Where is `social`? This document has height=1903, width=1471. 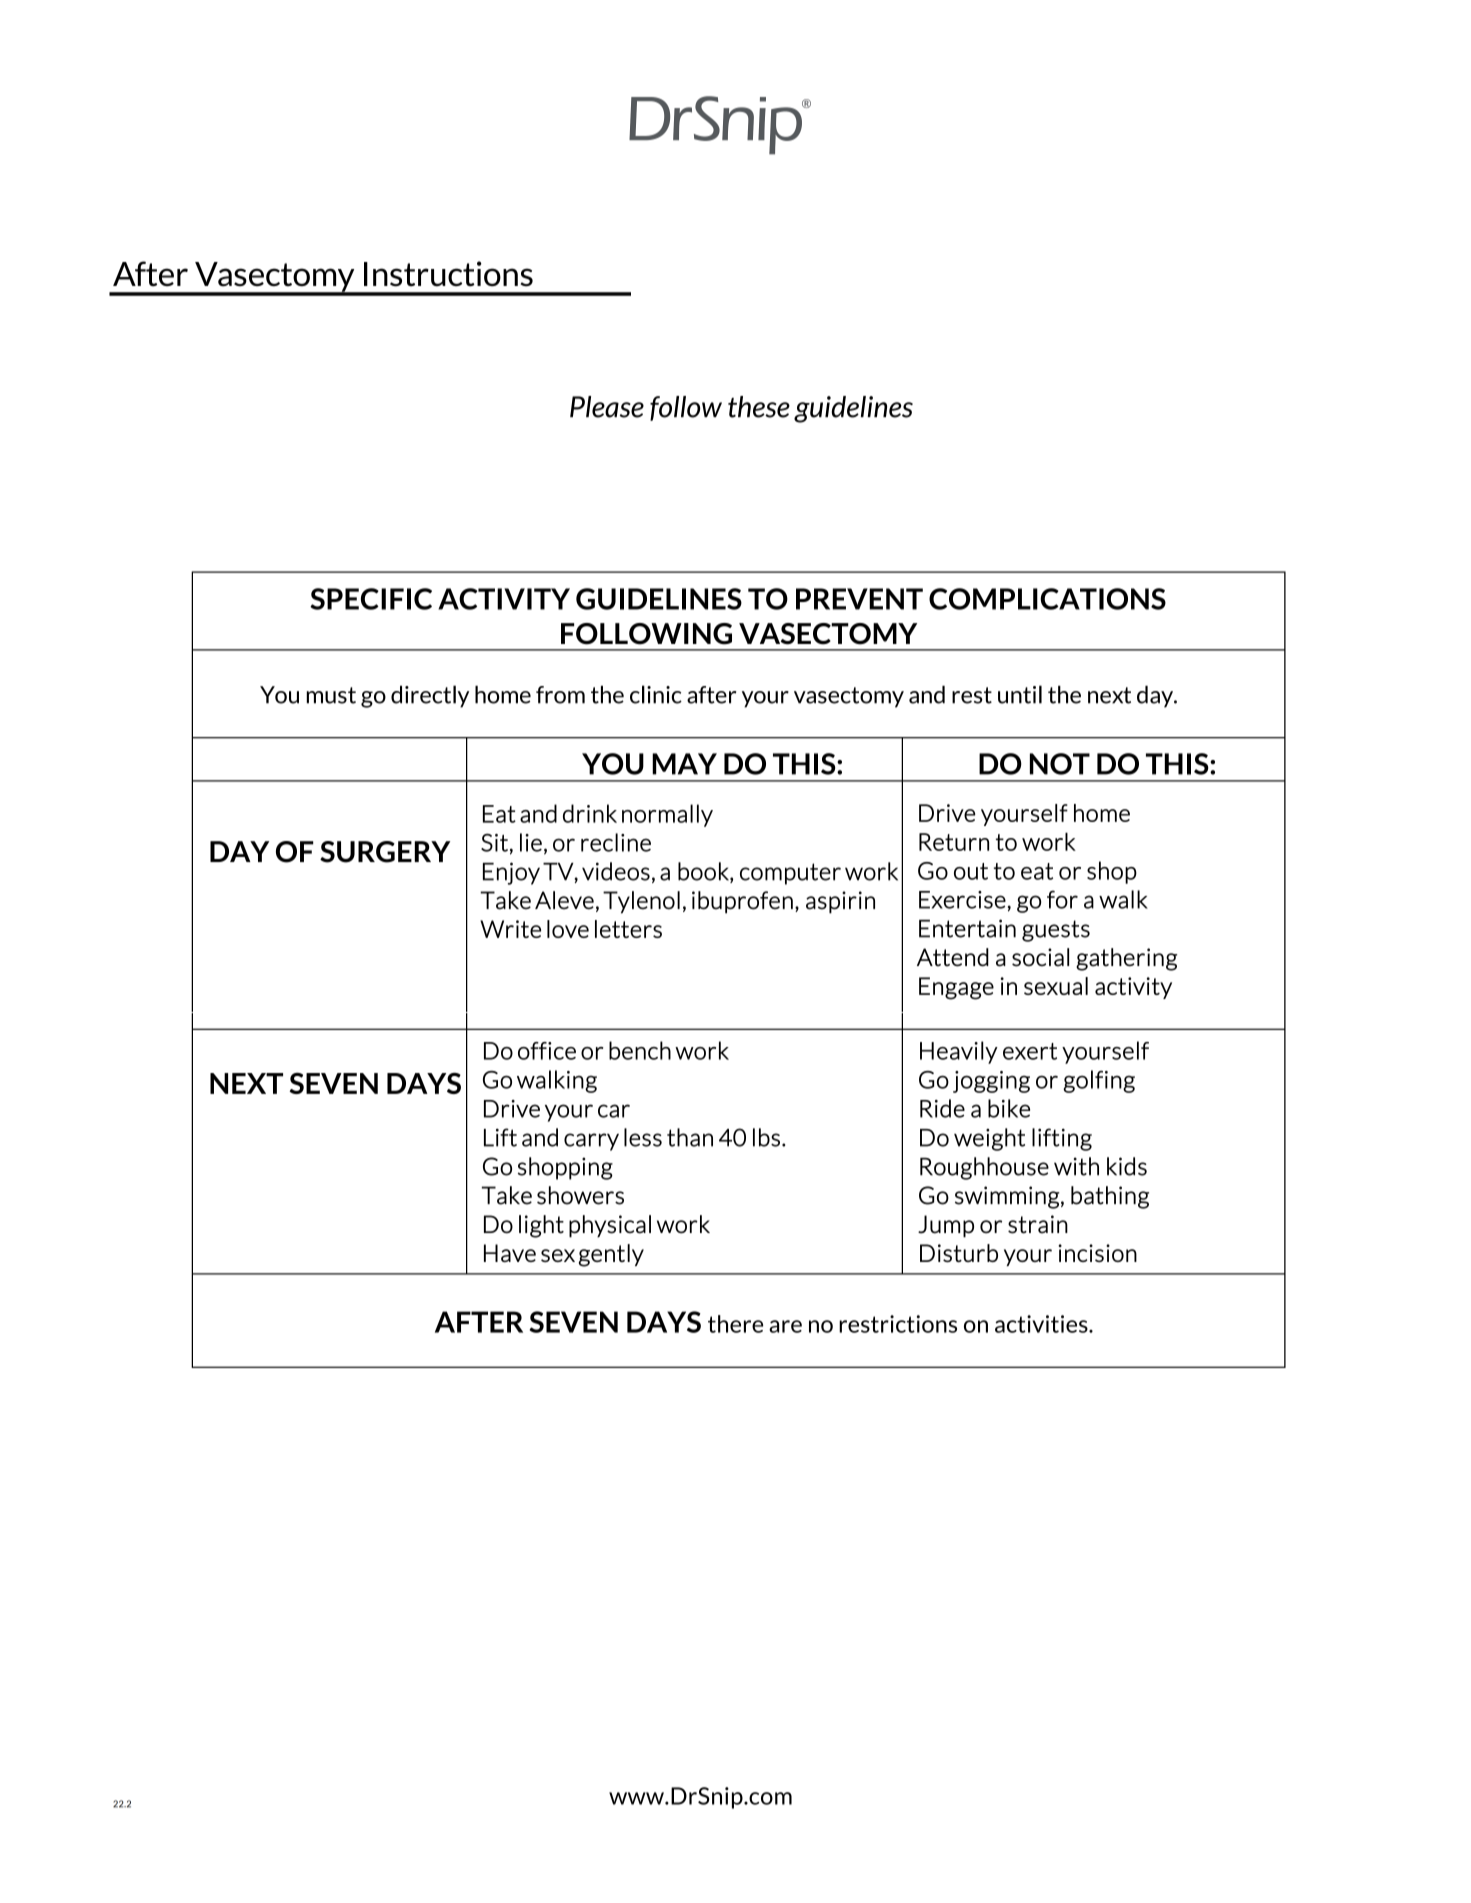
social is located at coordinates (1040, 957).
